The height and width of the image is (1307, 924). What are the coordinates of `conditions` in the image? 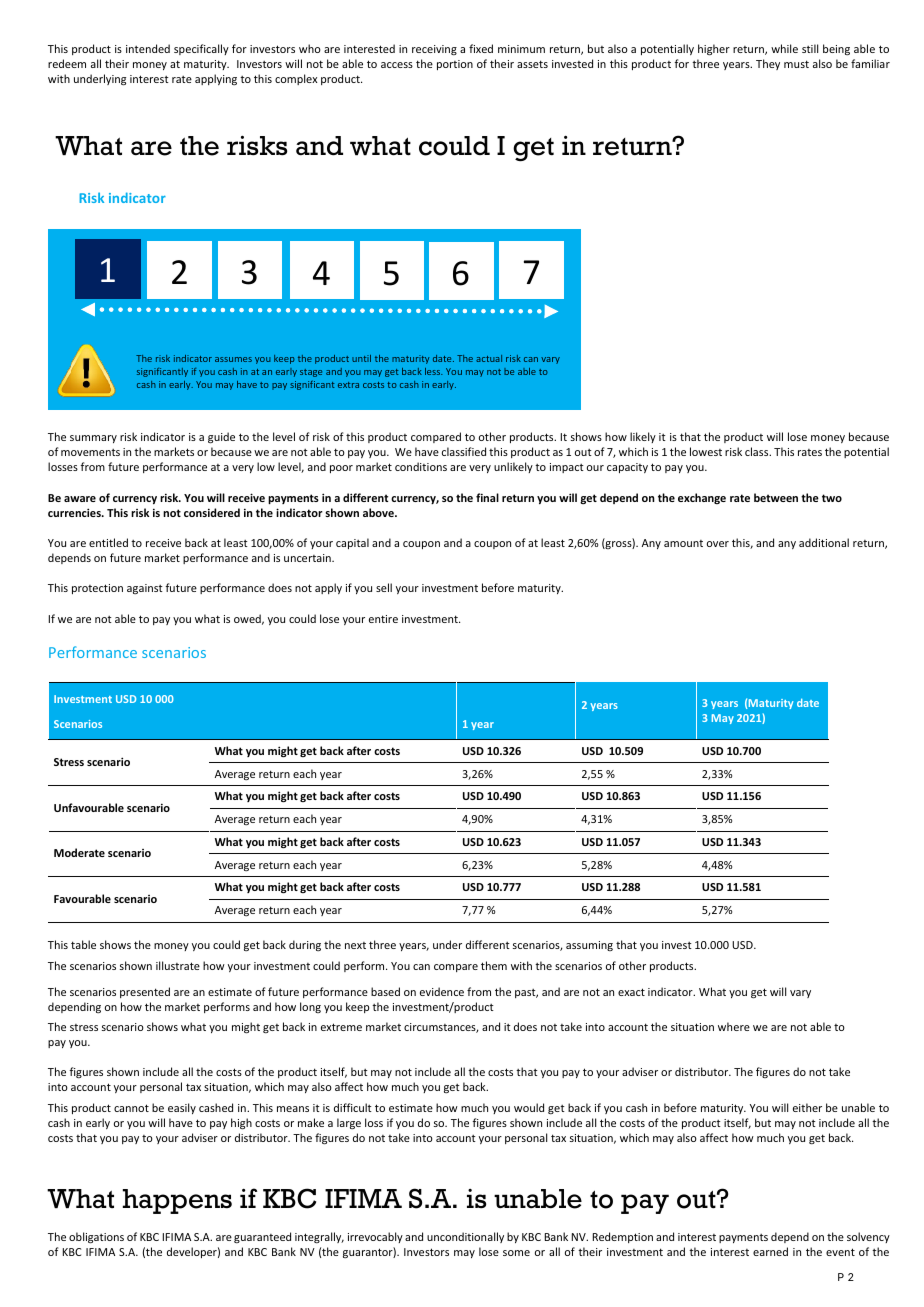 It's located at (421, 466).
